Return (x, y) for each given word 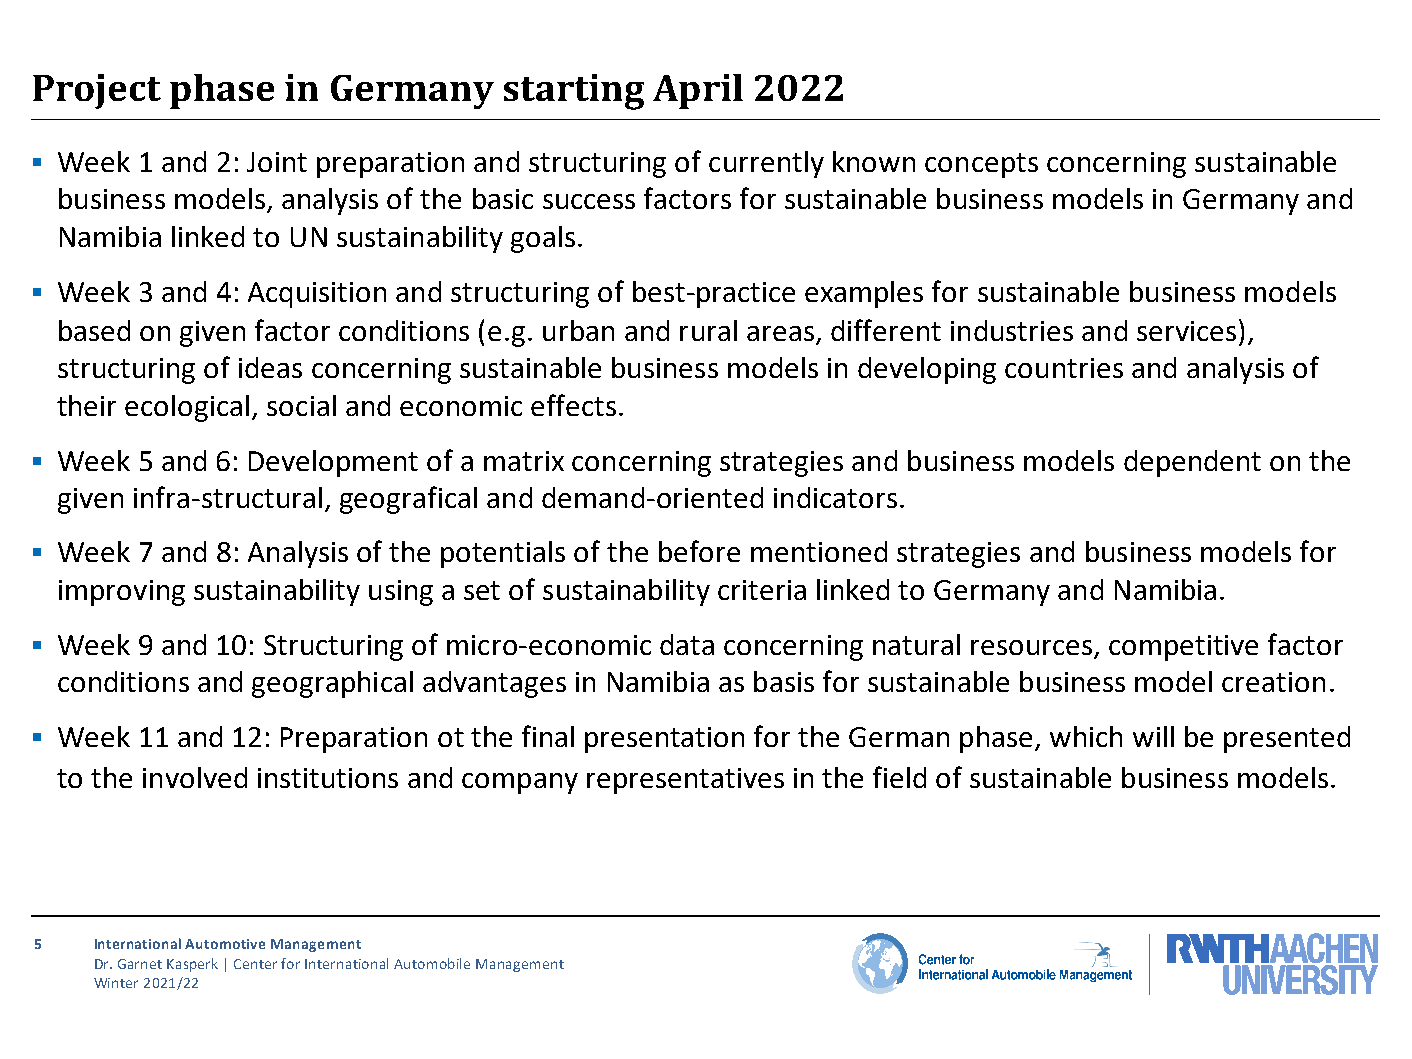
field (899, 777)
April (698, 91)
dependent (1192, 463)
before (699, 551)
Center (255, 964)
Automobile (432, 963)
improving (122, 593)
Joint (277, 162)
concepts (981, 165)
